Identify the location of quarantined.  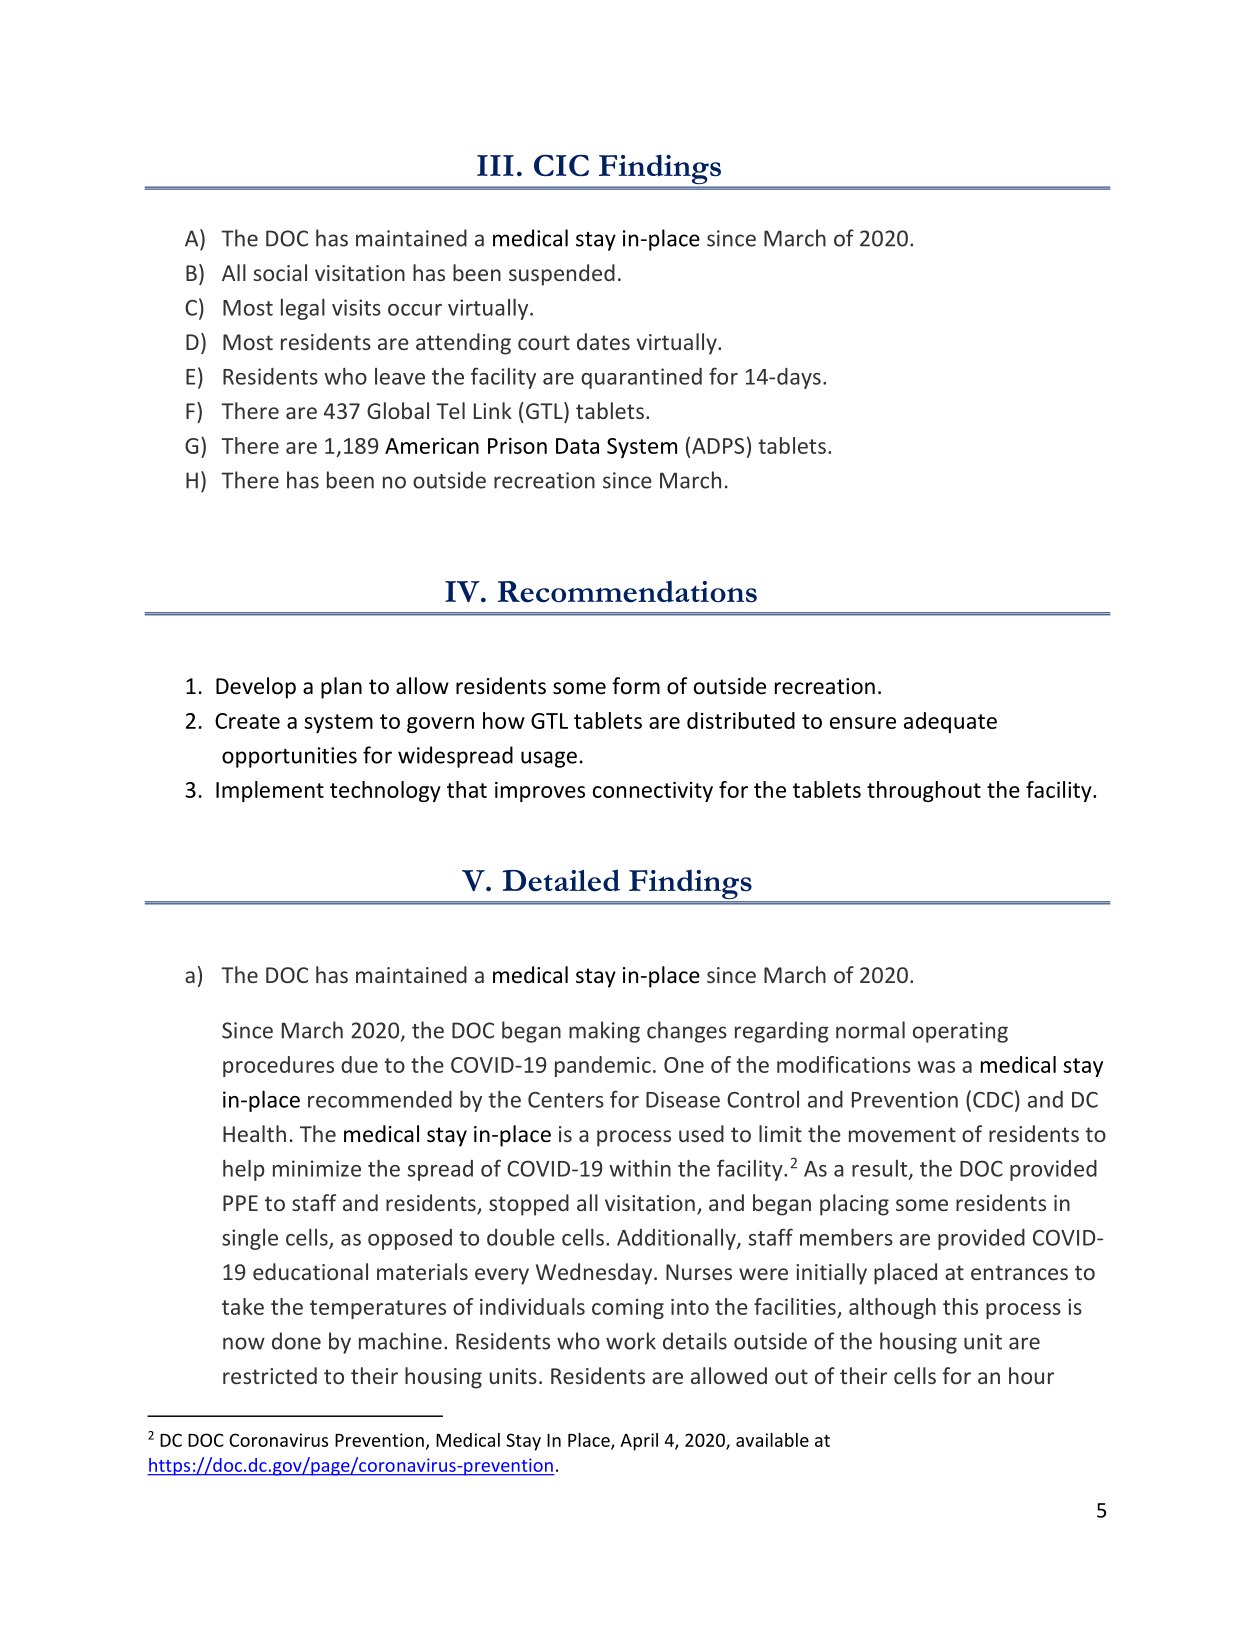
(641, 378).
